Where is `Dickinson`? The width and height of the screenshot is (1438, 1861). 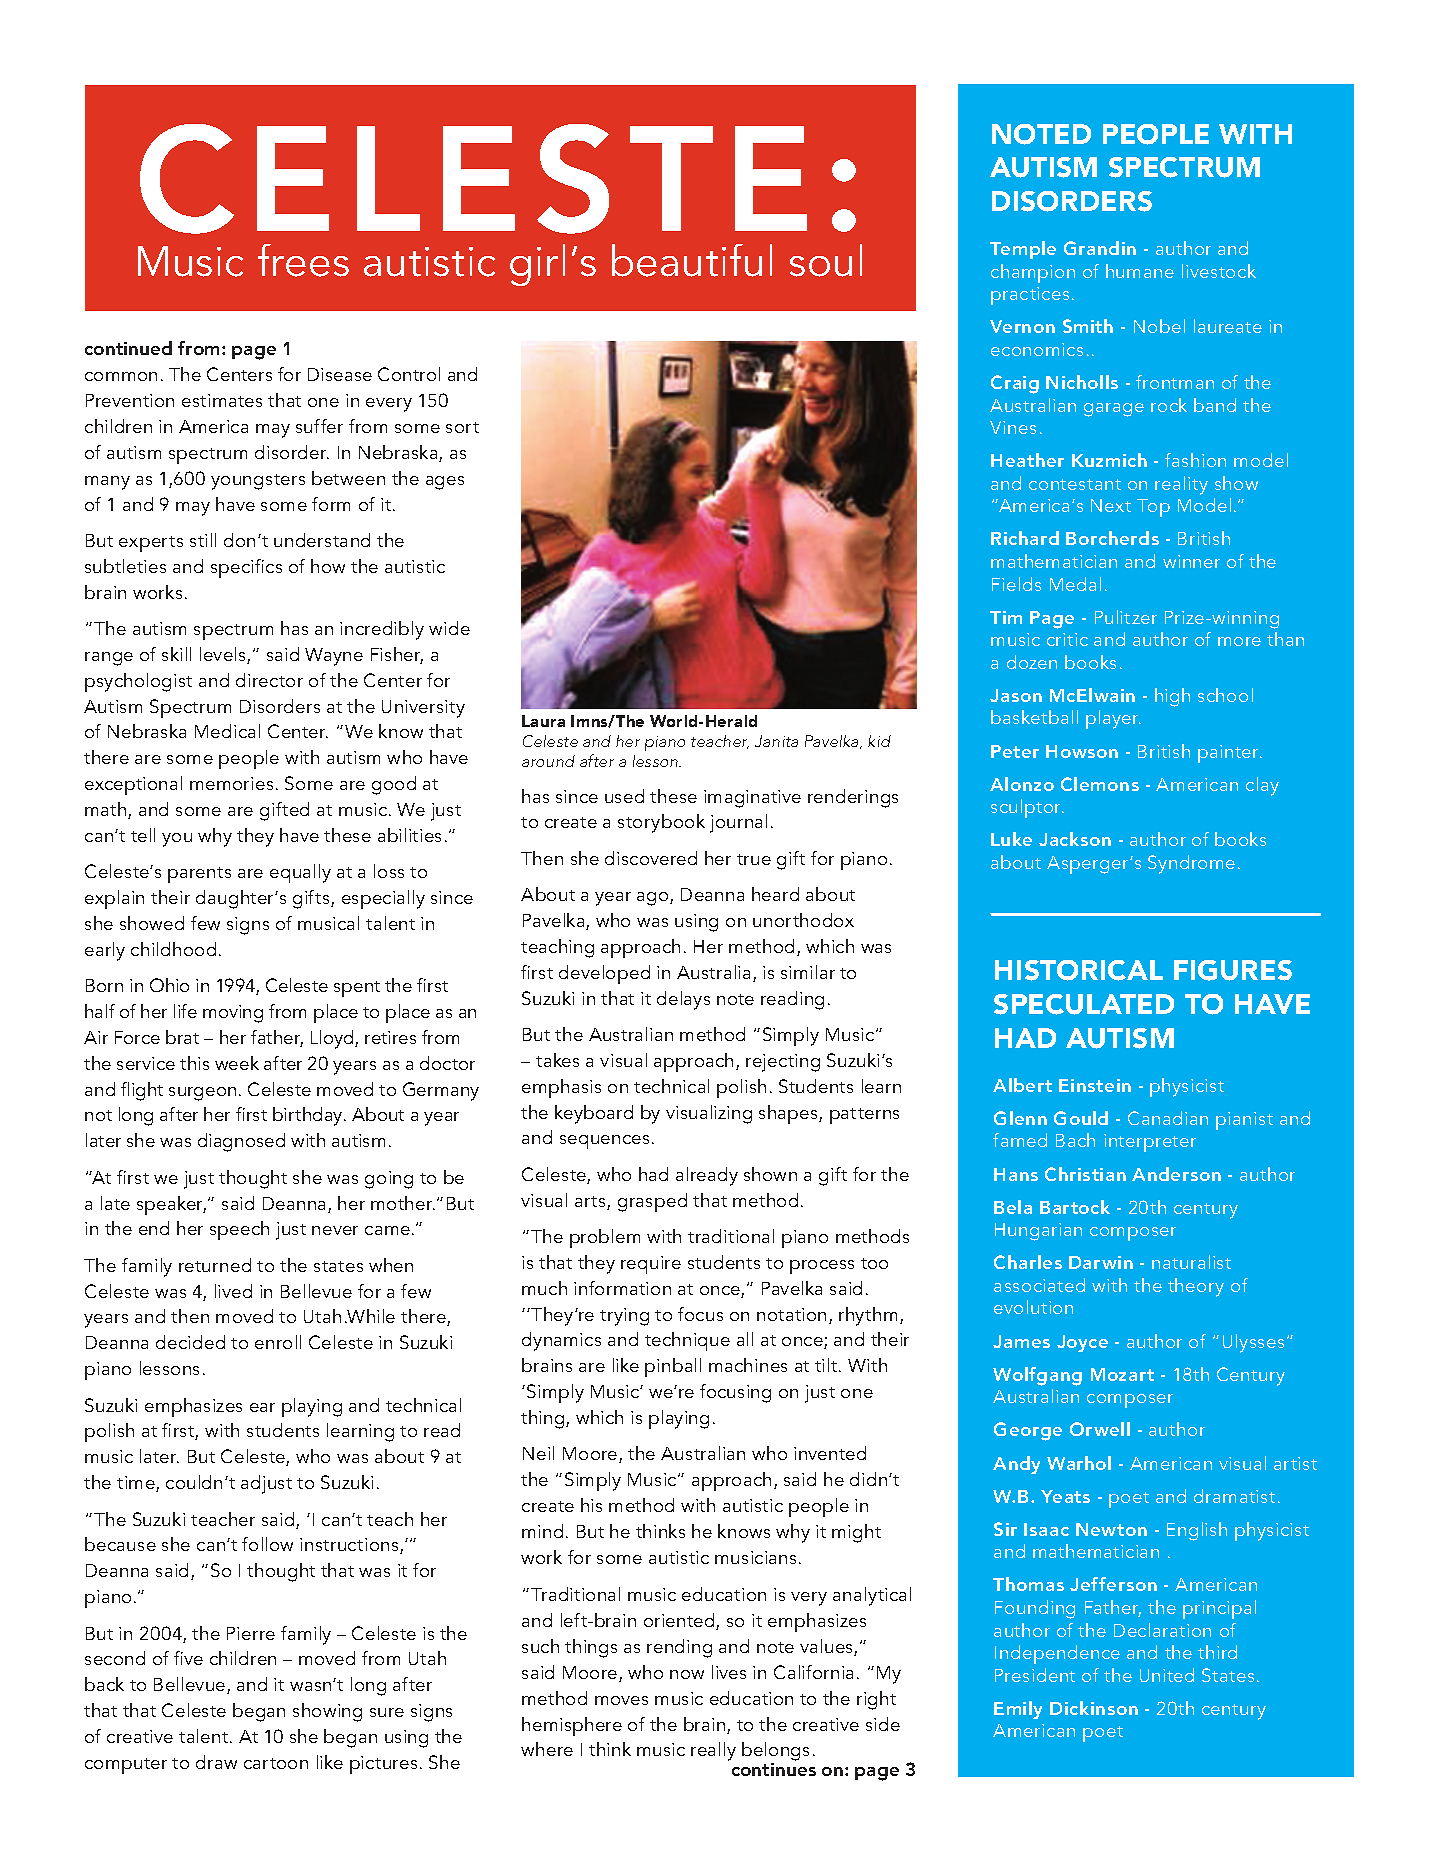 Dickinson is located at coordinates (1094, 1708).
